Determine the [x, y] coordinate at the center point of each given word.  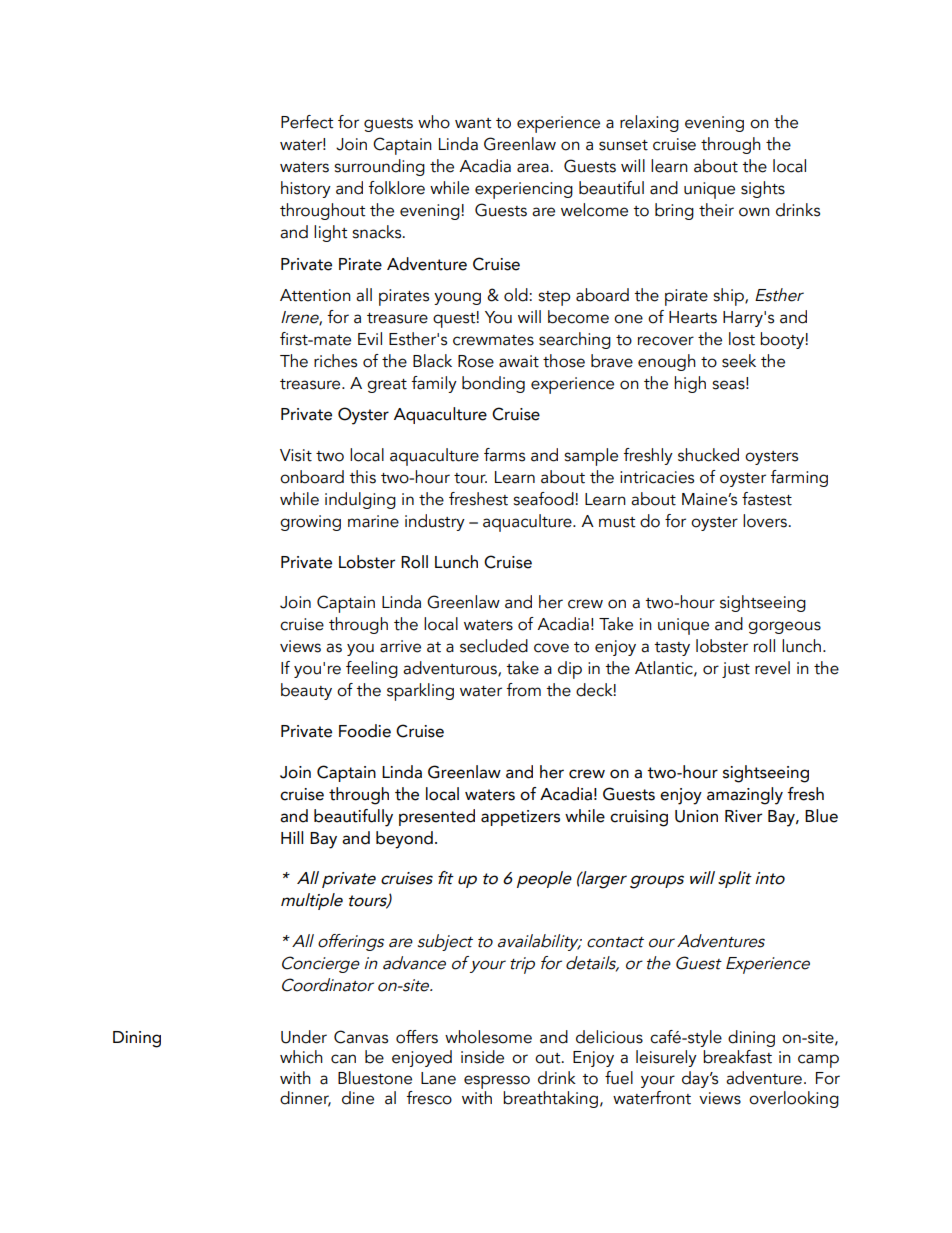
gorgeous [784, 627]
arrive [400, 646]
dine [358, 1098]
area [533, 168]
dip [570, 670]
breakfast [737, 1057]
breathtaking [550, 1099]
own [754, 212]
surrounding [379, 167]
